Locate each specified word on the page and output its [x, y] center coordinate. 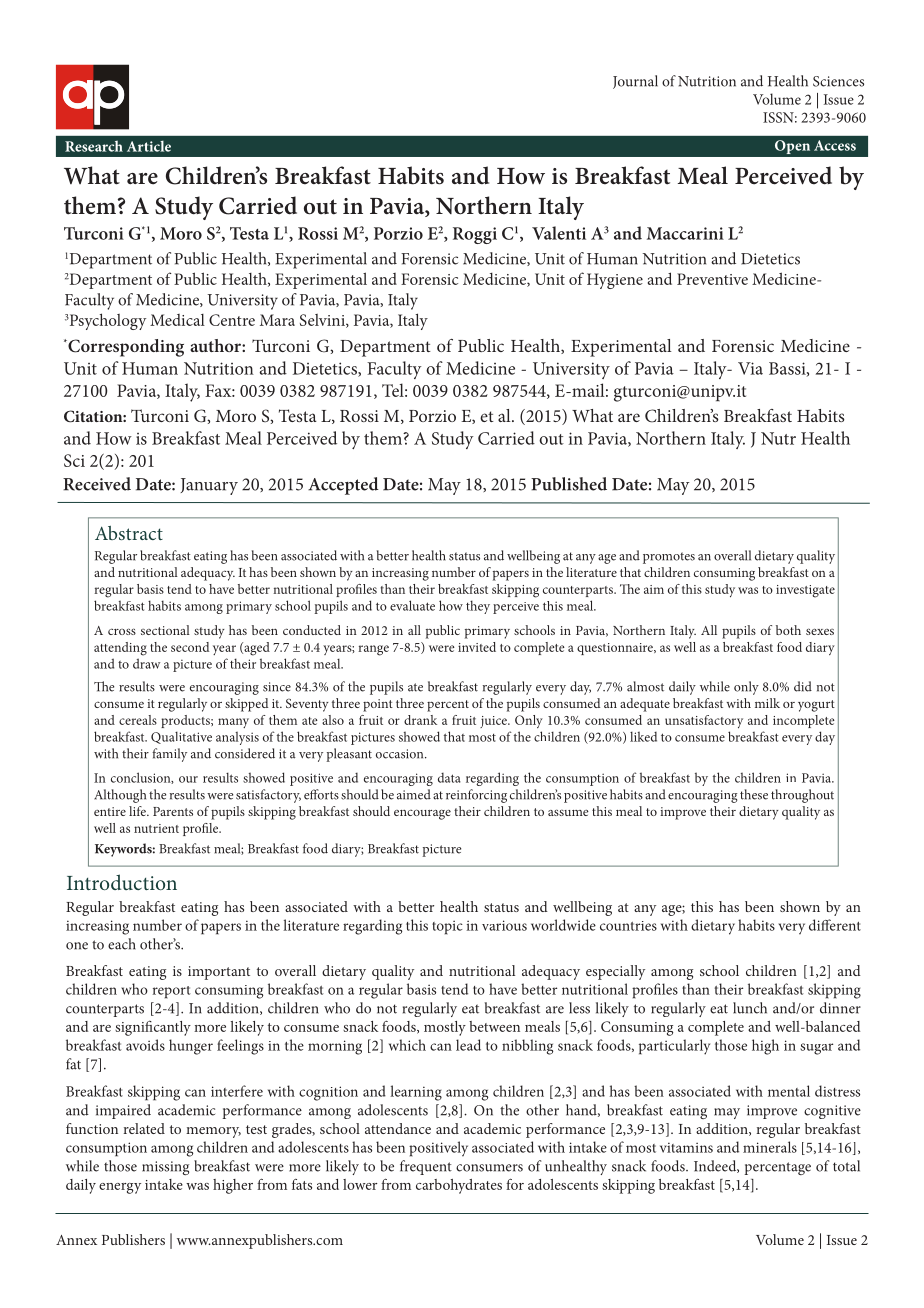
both [788, 630]
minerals [770, 1147]
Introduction [122, 882]
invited [477, 647]
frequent [426, 1167]
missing [165, 1168]
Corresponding [125, 348]
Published [569, 484]
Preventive [712, 279]
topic [447, 927]
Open [792, 147]
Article [149, 146]
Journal [635, 82]
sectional [165, 630]
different [835, 925]
